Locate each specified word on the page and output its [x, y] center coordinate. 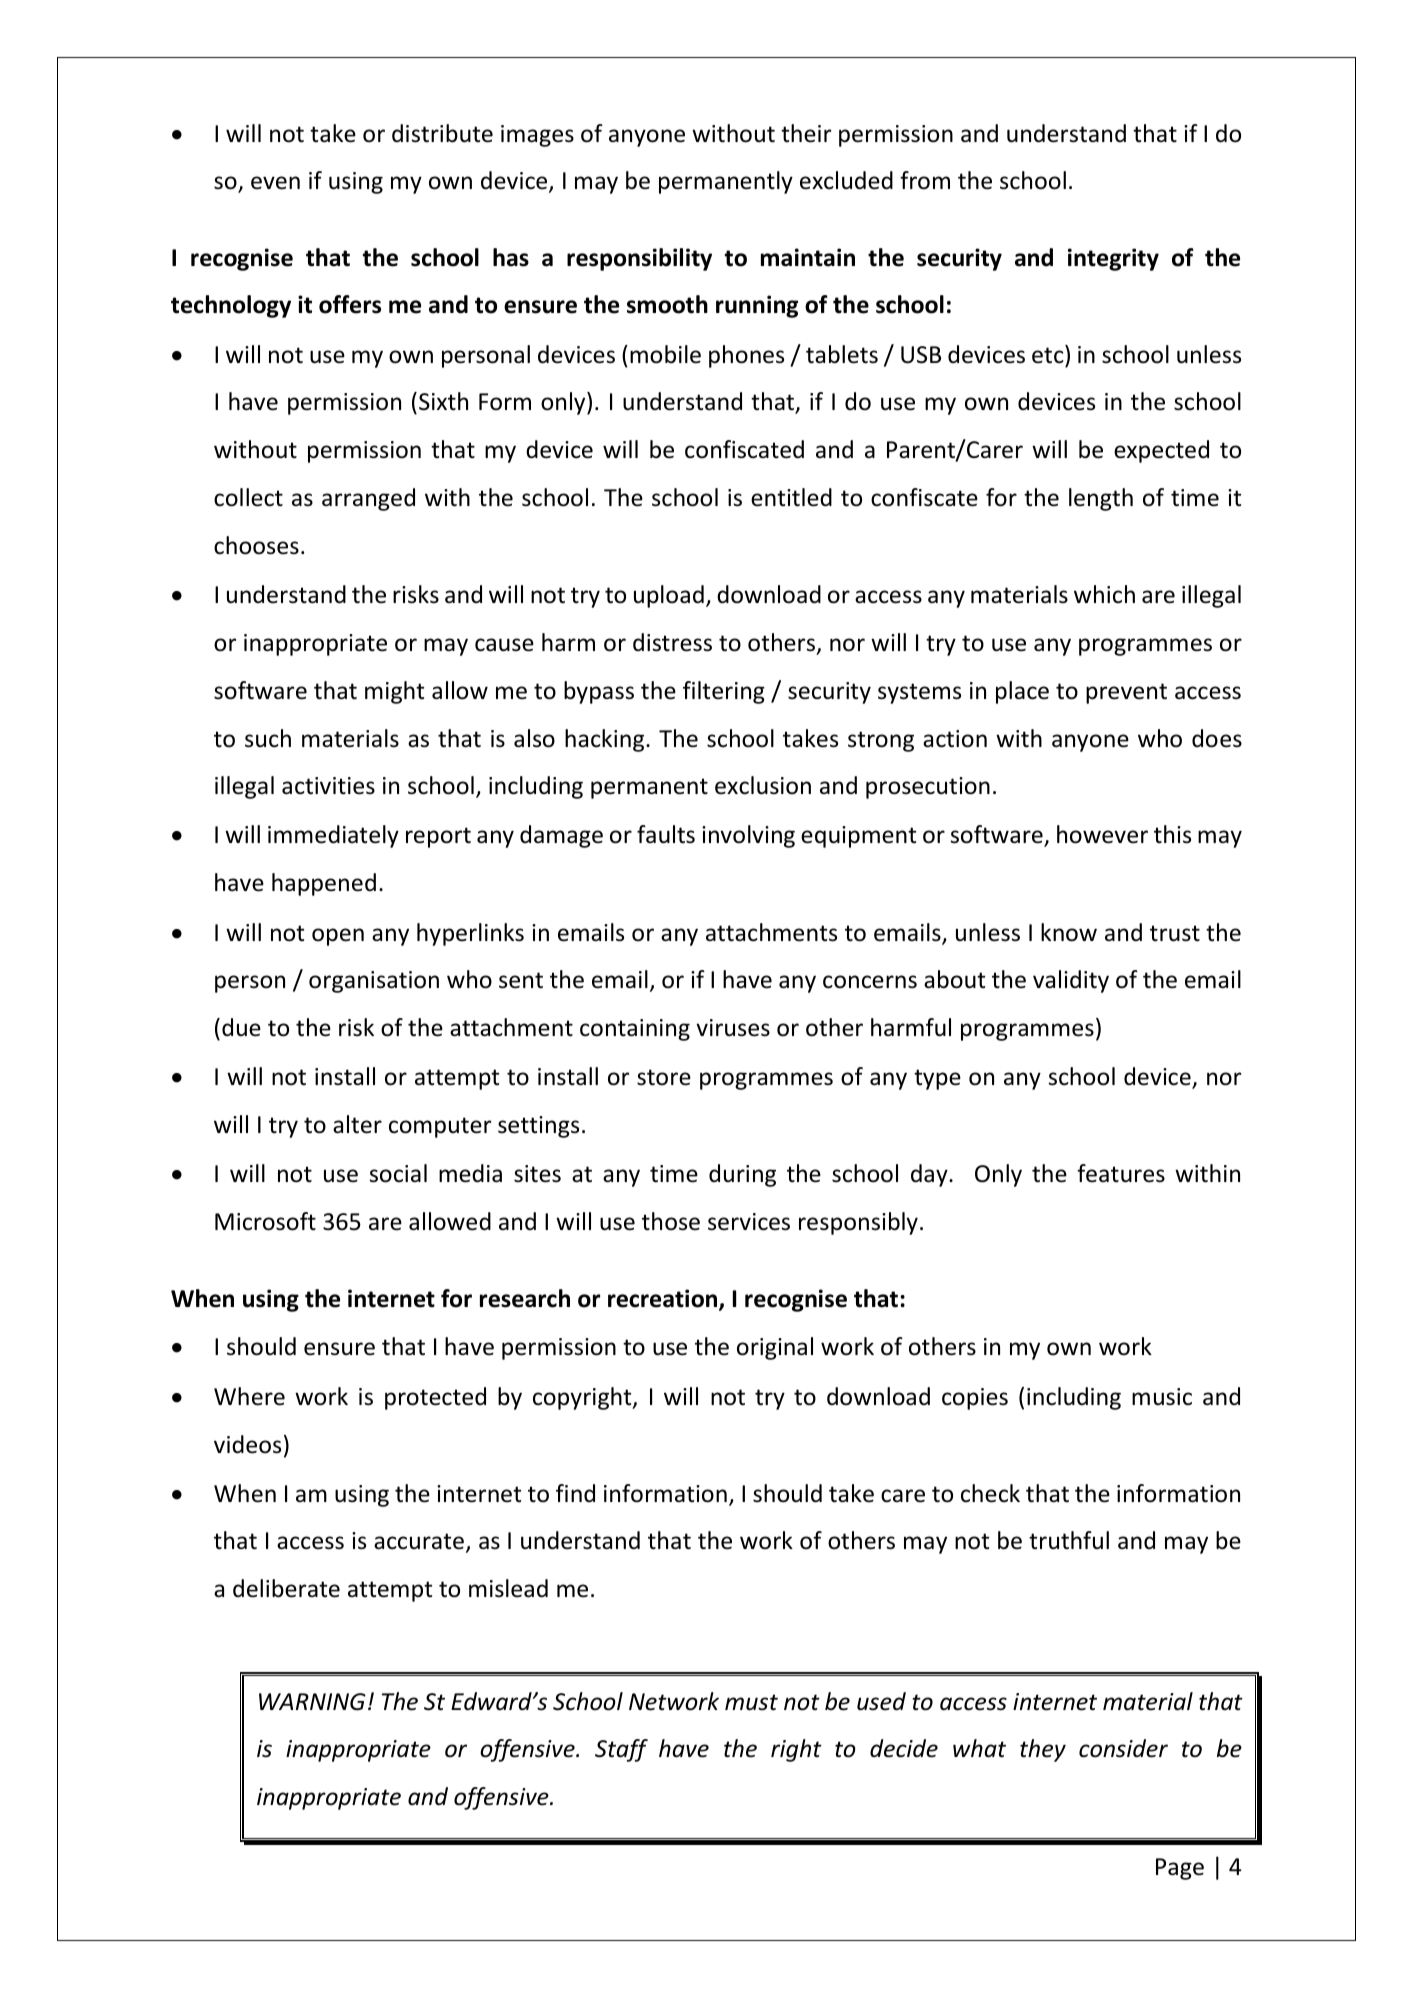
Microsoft [265, 1221]
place [1022, 692]
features [1121, 1173]
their [806, 133]
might [394, 692]
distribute [442, 133]
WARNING [312, 1702]
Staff [621, 1750]
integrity [1113, 259]
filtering [724, 692]
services [749, 1222]
